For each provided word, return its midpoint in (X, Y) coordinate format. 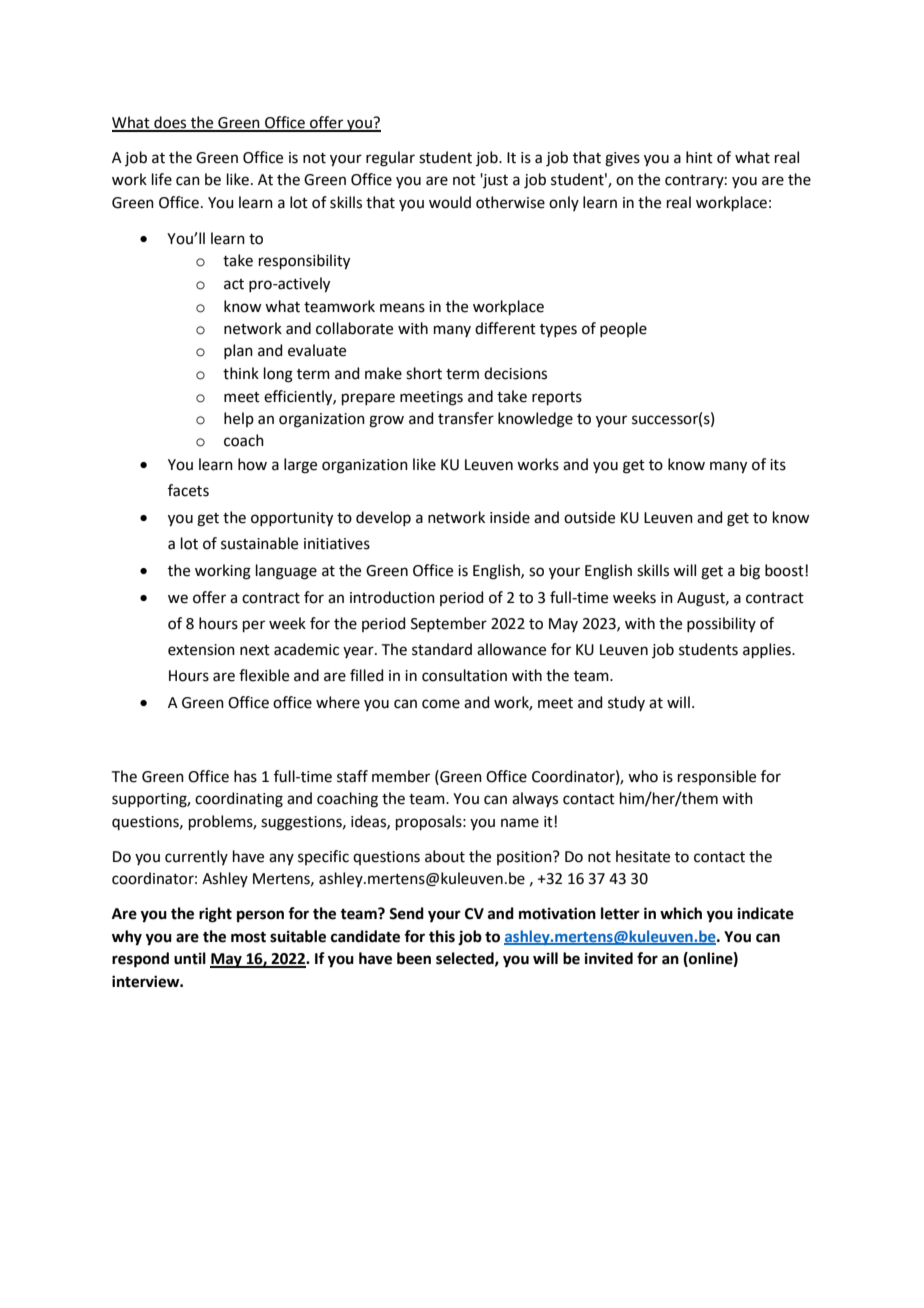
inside (510, 517)
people (623, 329)
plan (238, 351)
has (245, 776)
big (750, 572)
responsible (717, 777)
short (424, 373)
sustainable (259, 543)
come (441, 704)
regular (390, 159)
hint (699, 157)
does (170, 123)
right (215, 915)
